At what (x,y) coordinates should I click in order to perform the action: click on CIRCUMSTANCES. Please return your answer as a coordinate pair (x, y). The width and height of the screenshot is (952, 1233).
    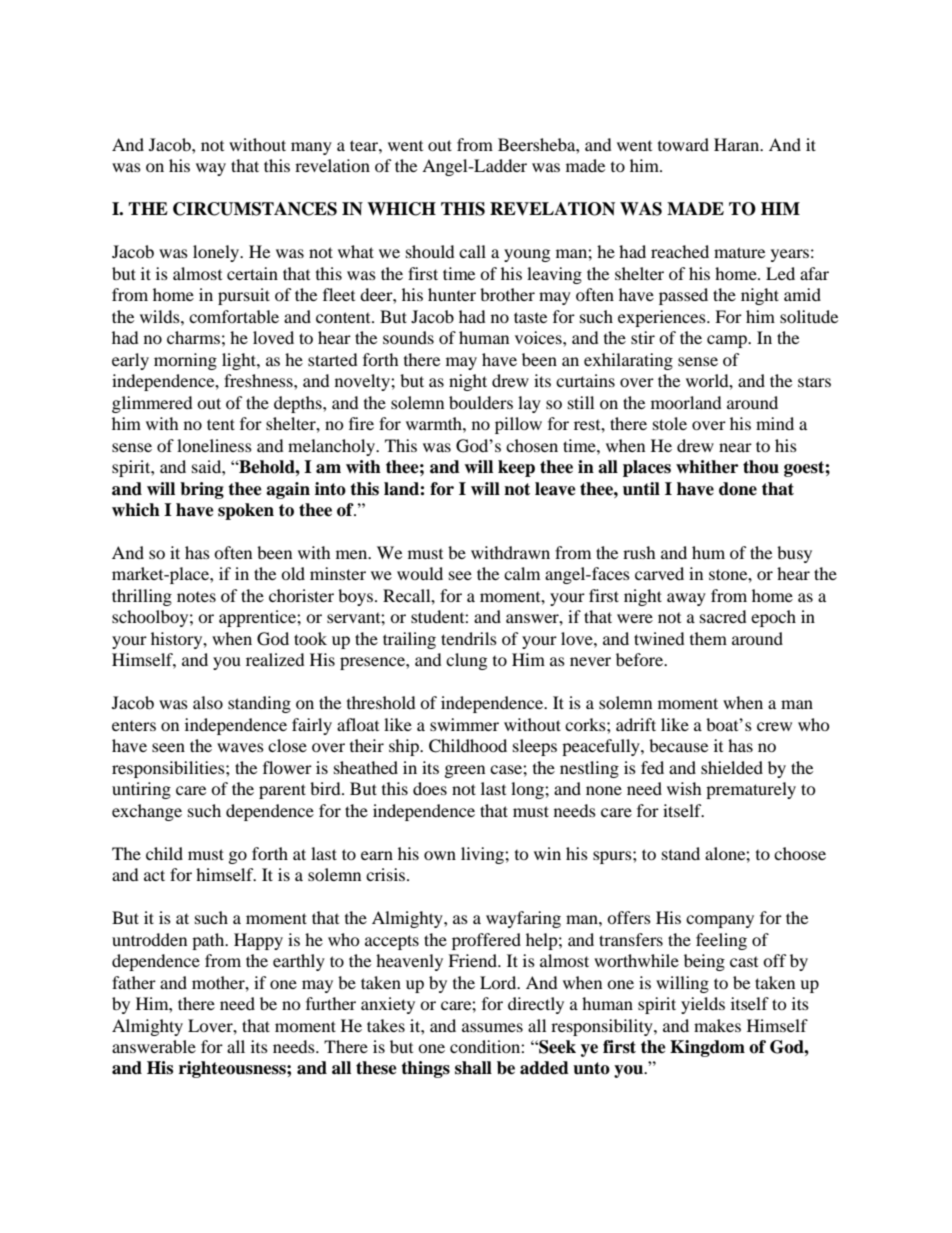
    Looking at the image, I should click on (255, 209).
